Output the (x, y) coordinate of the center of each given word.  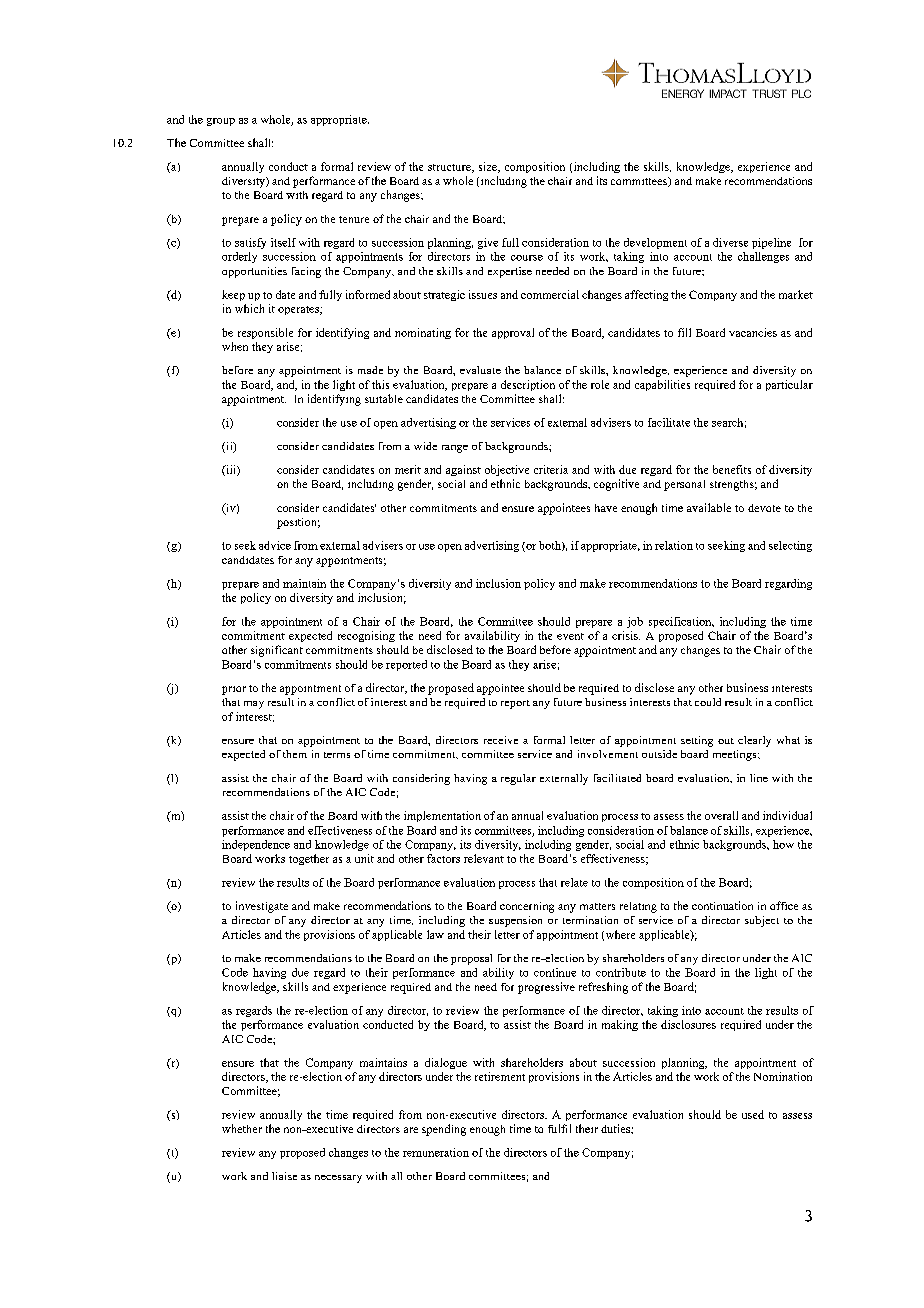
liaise (284, 1176)
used (753, 1114)
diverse (730, 242)
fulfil (559, 1128)
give (488, 243)
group (221, 122)
